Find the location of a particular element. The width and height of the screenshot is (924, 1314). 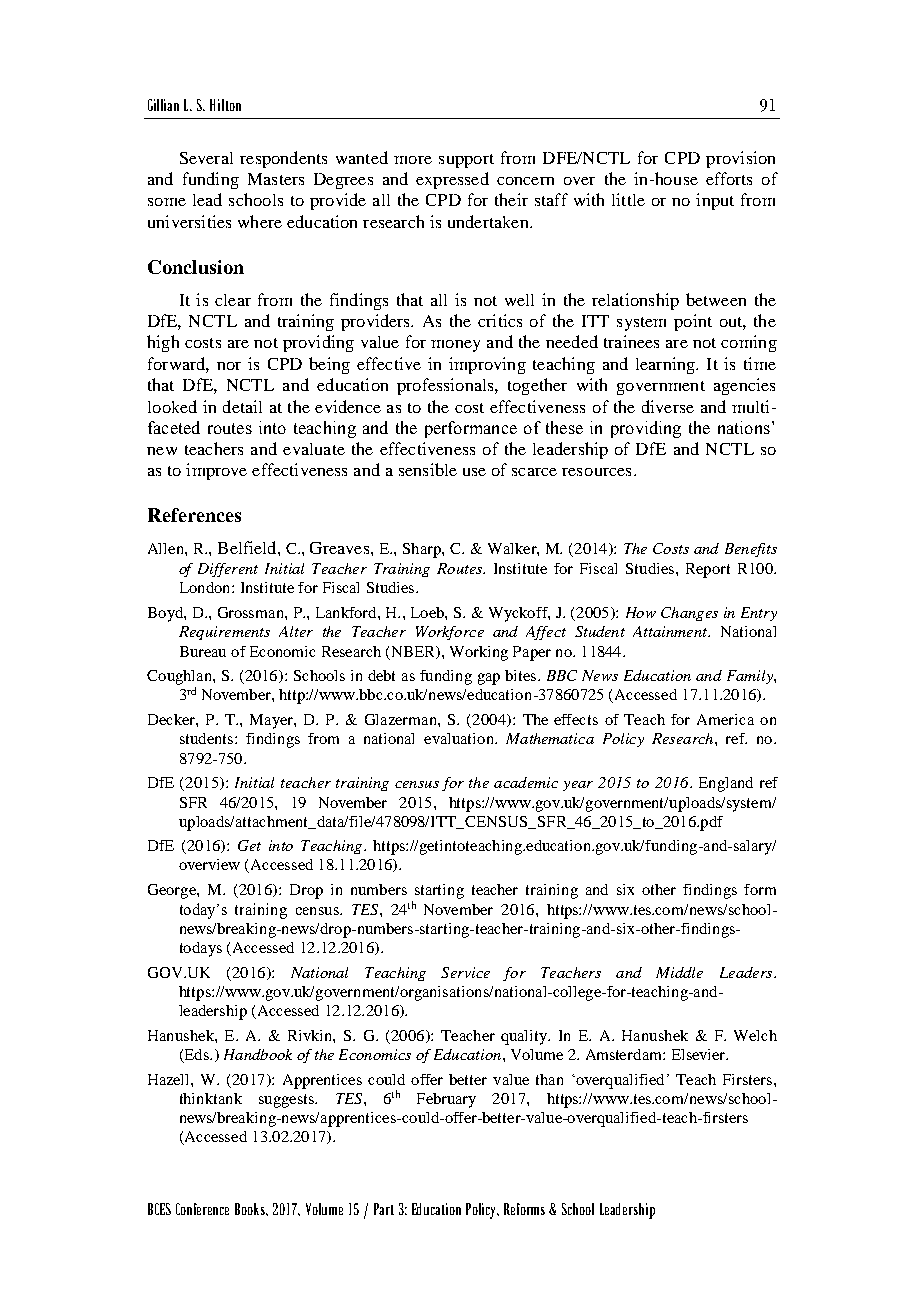

nations is located at coordinates (744, 427).
